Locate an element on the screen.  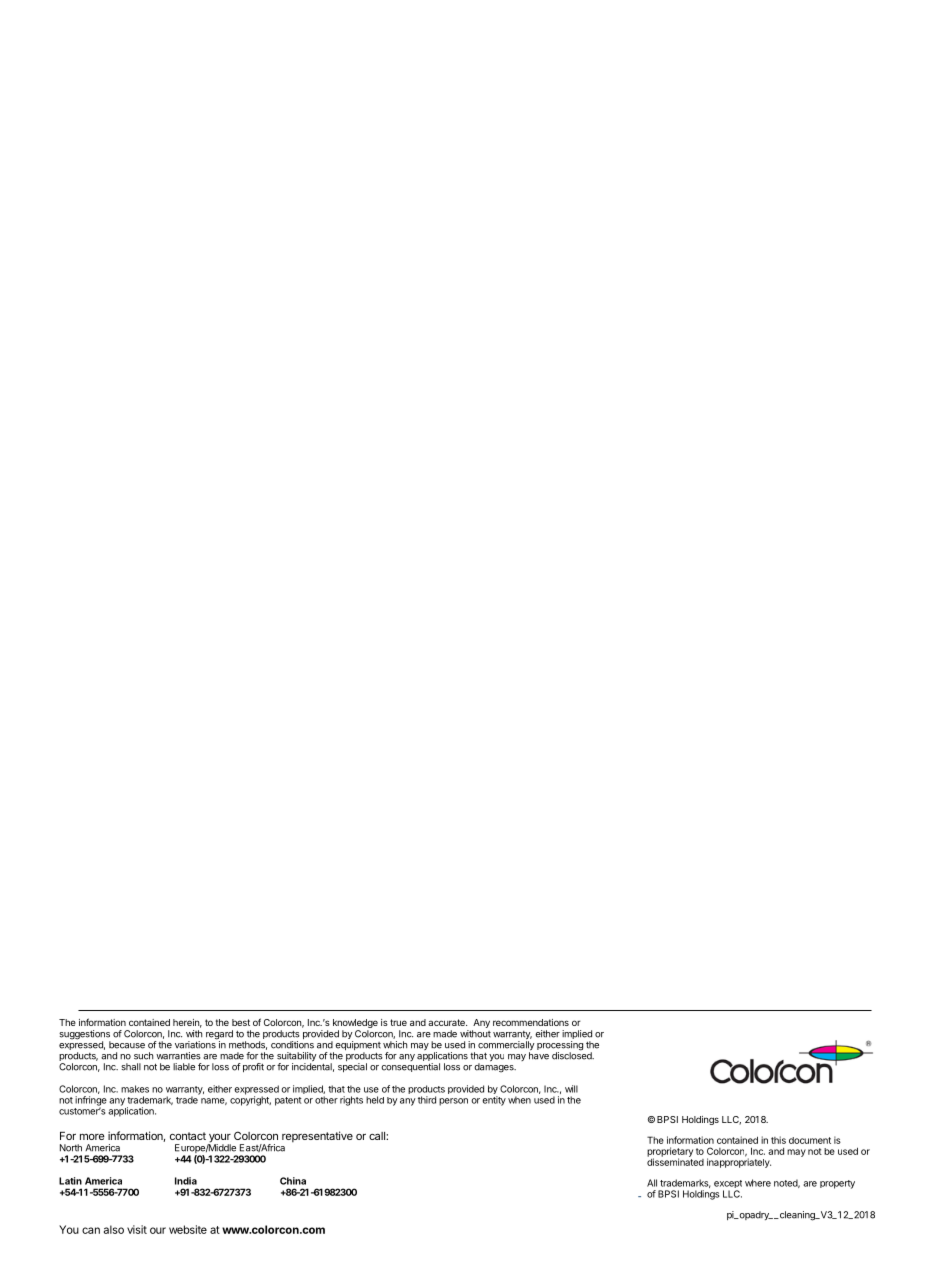
visit is located at coordinates (137, 1229).
